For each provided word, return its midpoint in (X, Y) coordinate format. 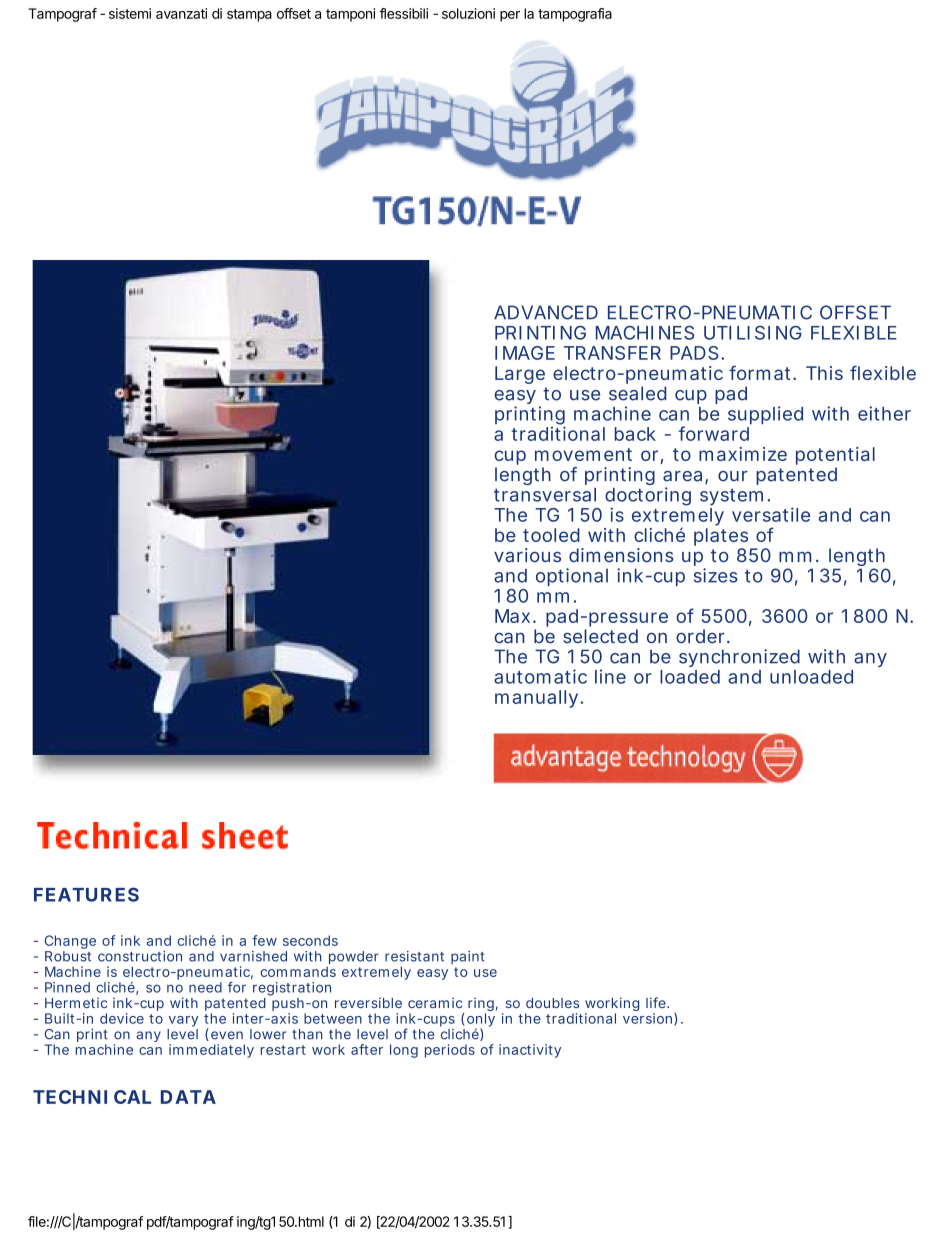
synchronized (739, 660)
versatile (771, 514)
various (527, 555)
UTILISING (753, 333)
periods (450, 1051)
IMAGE (525, 353)
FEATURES (86, 894)
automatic (540, 676)
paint (468, 957)
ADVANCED (546, 312)
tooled (551, 535)
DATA (188, 1097)
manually (536, 699)
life (657, 1002)
